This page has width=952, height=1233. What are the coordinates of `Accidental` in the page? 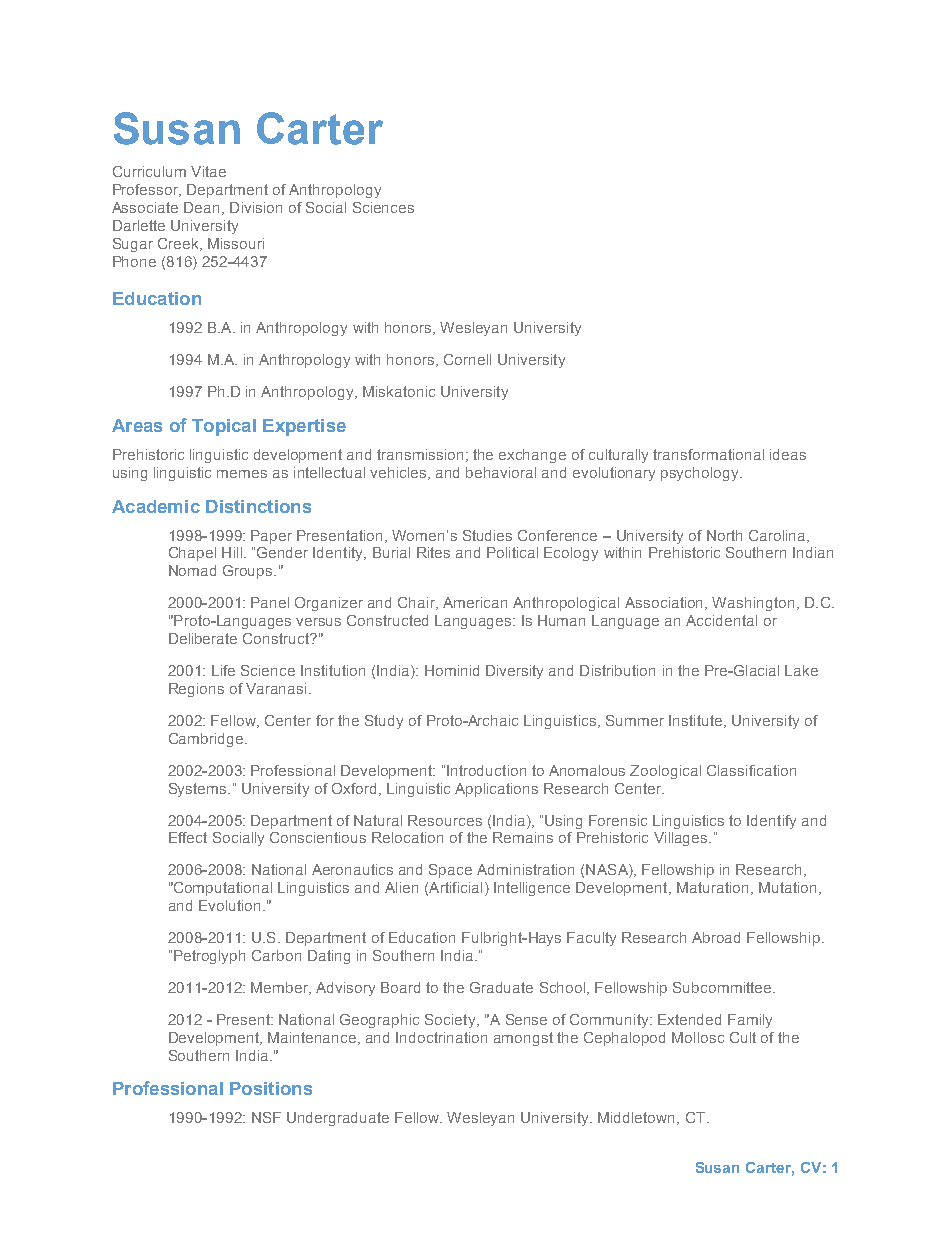 It's located at (721, 620).
